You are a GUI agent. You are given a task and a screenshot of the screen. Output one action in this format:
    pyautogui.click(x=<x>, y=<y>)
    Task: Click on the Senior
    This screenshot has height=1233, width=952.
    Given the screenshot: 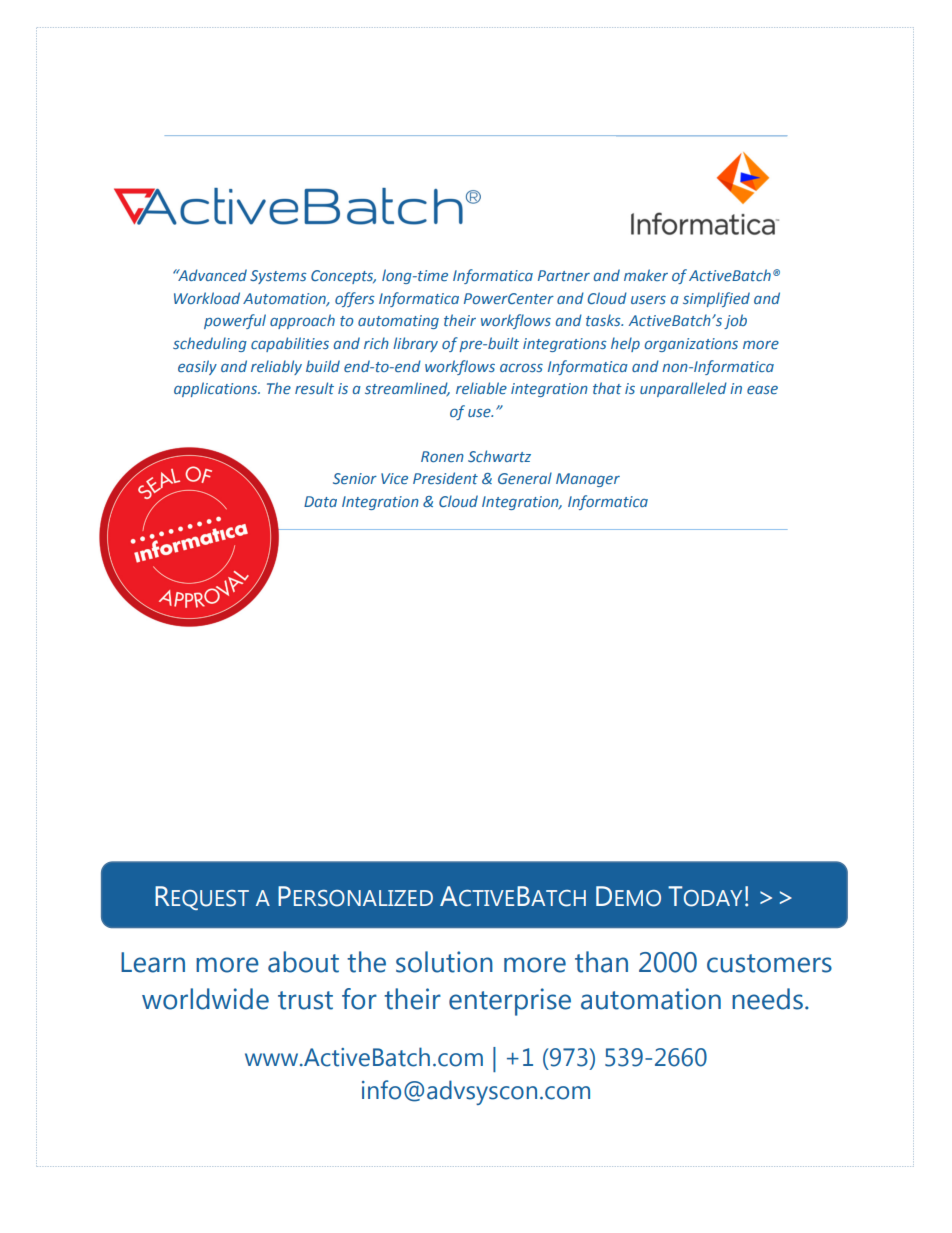 What is the action you would take?
    pyautogui.click(x=355, y=478)
